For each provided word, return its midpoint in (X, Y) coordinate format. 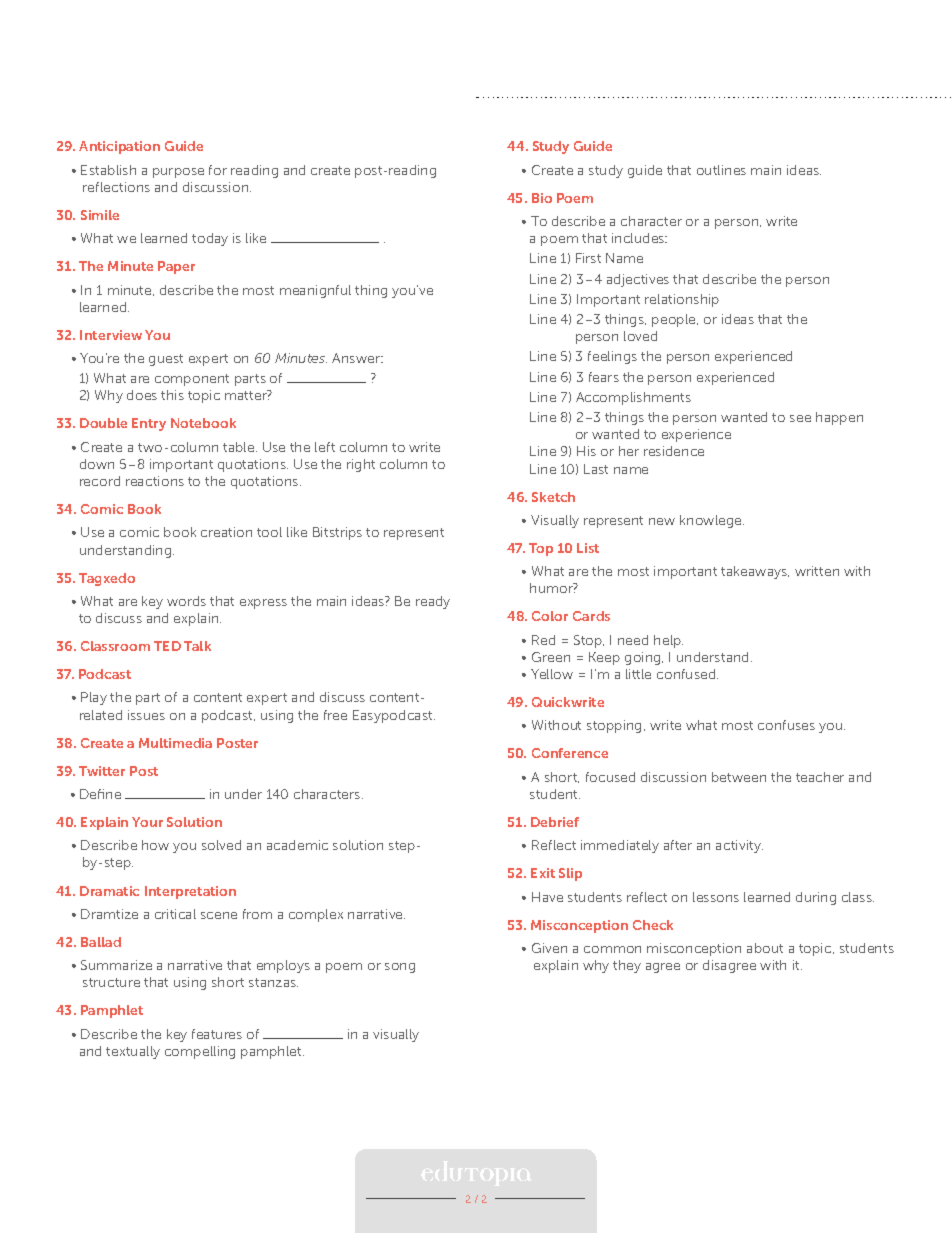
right (361, 465)
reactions (155, 481)
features (217, 1034)
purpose (178, 173)
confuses (786, 725)
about (765, 948)
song (400, 968)
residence (674, 451)
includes (639, 238)
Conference (570, 753)
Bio (542, 198)
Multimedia (175, 743)
